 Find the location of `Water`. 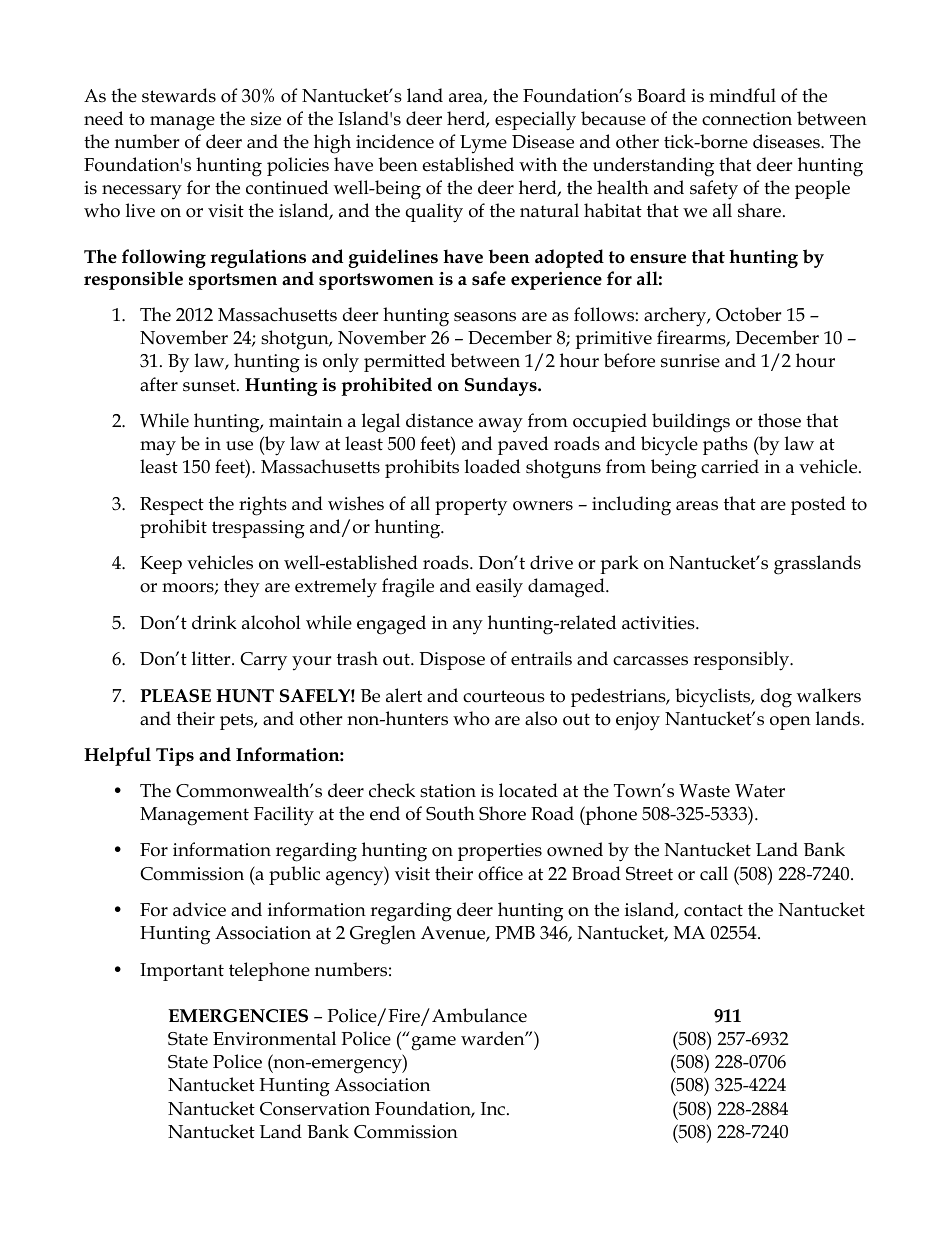

Water is located at coordinates (760, 791).
